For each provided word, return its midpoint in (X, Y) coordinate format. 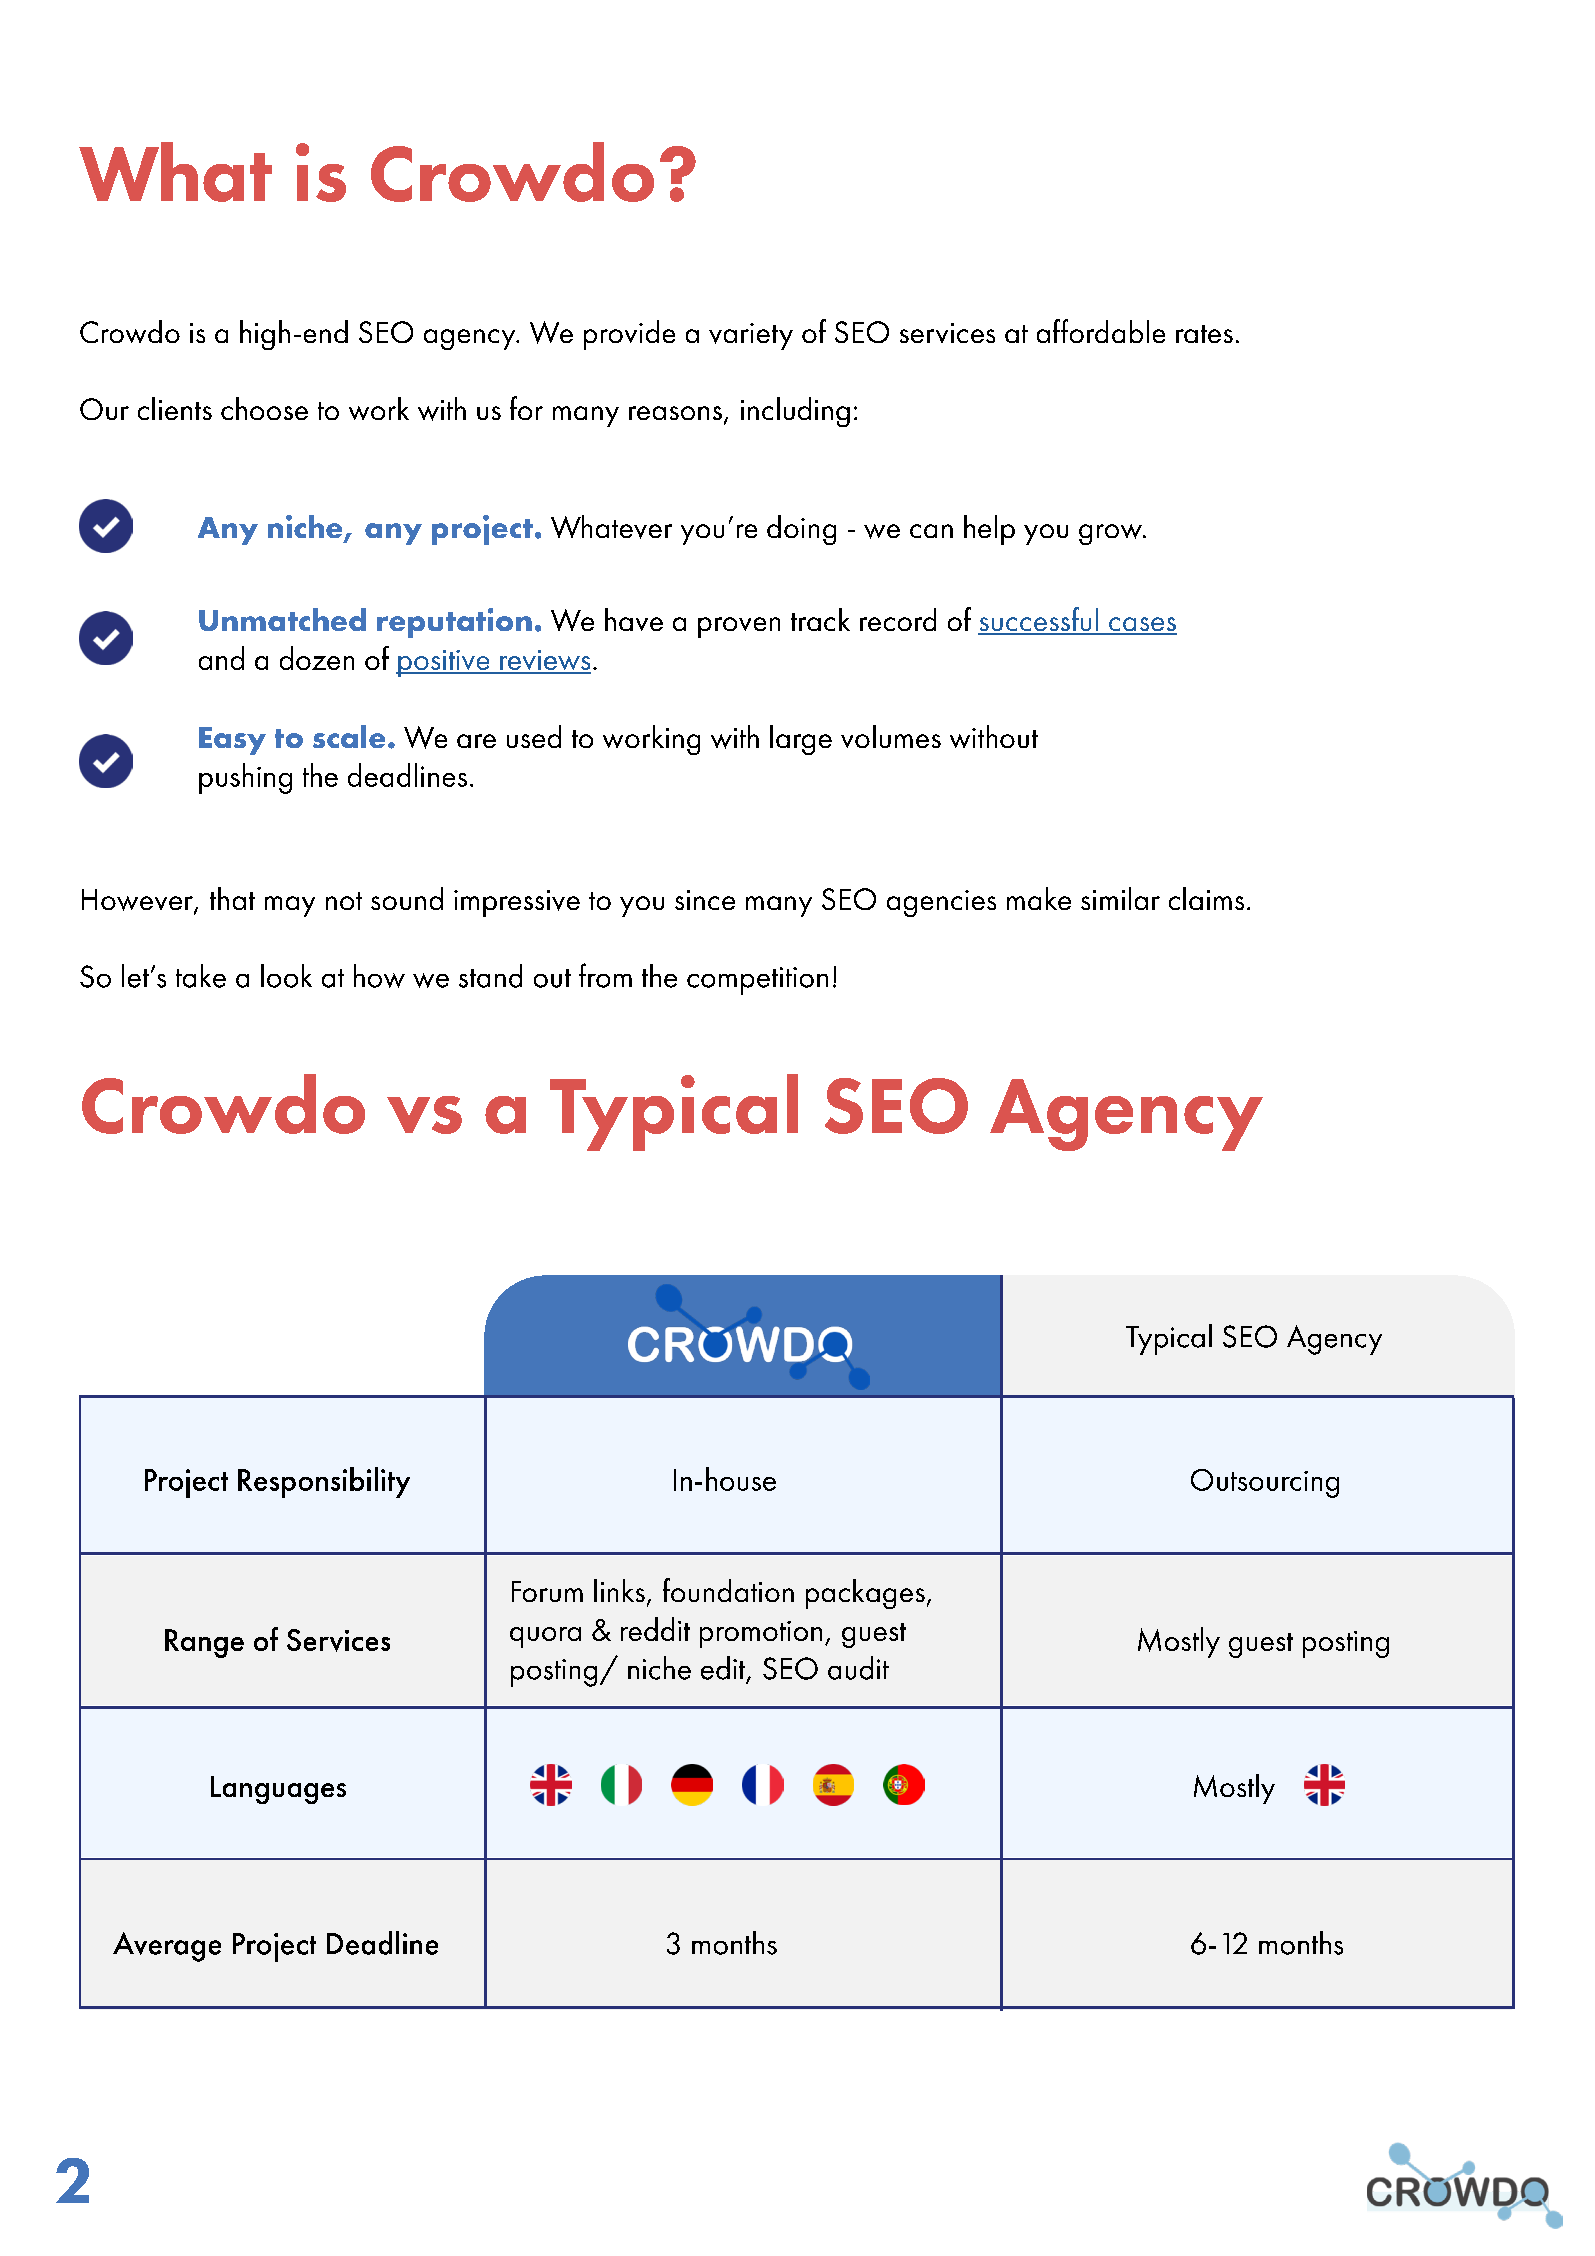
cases (1142, 625)
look (286, 976)
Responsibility (324, 1482)
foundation (728, 1590)
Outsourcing (1265, 1483)
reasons (675, 413)
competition (757, 981)
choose (264, 408)
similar (1120, 898)
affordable (1101, 331)
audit (858, 1668)
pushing (245, 778)
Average (167, 1947)
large (801, 740)
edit (724, 1669)
